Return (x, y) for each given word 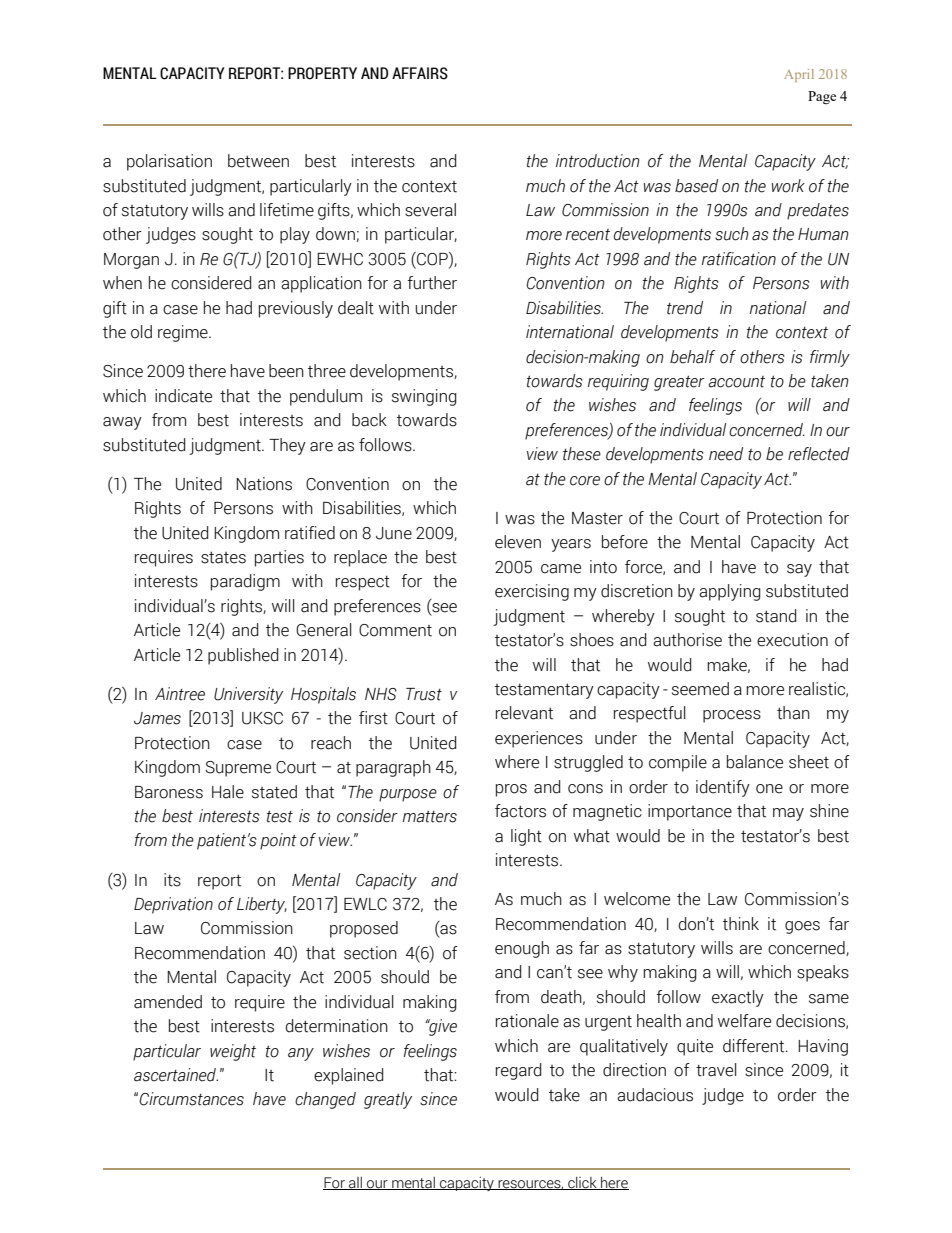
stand (776, 616)
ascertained (176, 1075)
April (799, 75)
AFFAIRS (420, 73)
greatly (388, 1100)
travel (716, 1070)
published (243, 656)
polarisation (169, 162)
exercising (532, 592)
